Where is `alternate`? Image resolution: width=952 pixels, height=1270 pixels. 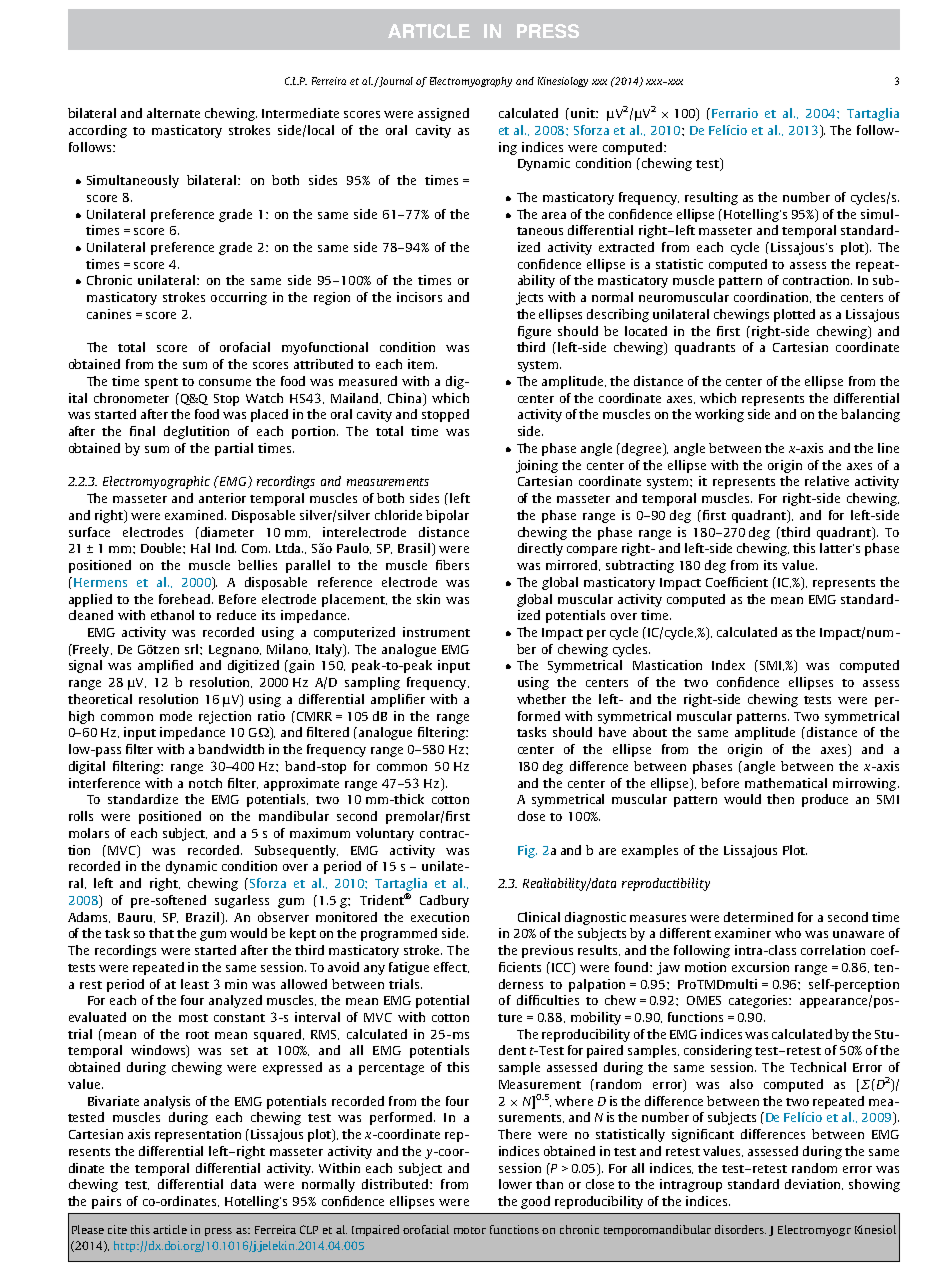 alternate is located at coordinates (173, 113).
